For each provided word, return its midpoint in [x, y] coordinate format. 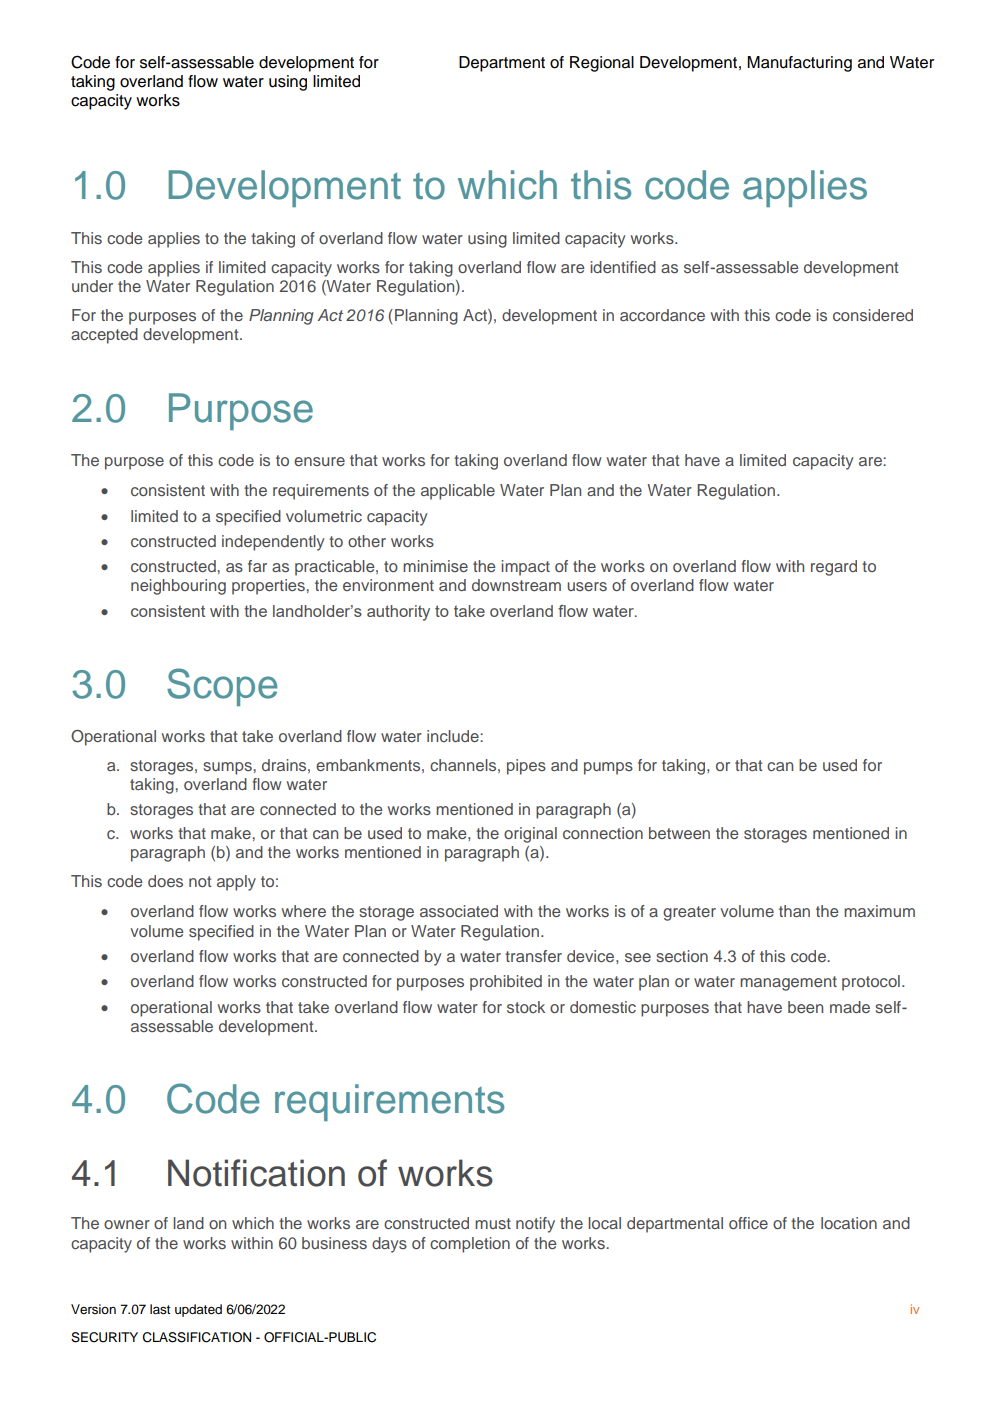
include [454, 736]
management [788, 983]
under [92, 286]
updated [198, 1310]
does [165, 881]
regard [834, 568]
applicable [458, 492]
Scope [222, 687]
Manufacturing [799, 64]
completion [470, 1245]
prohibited [506, 983]
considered [873, 315]
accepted [104, 336]
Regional [602, 64]
